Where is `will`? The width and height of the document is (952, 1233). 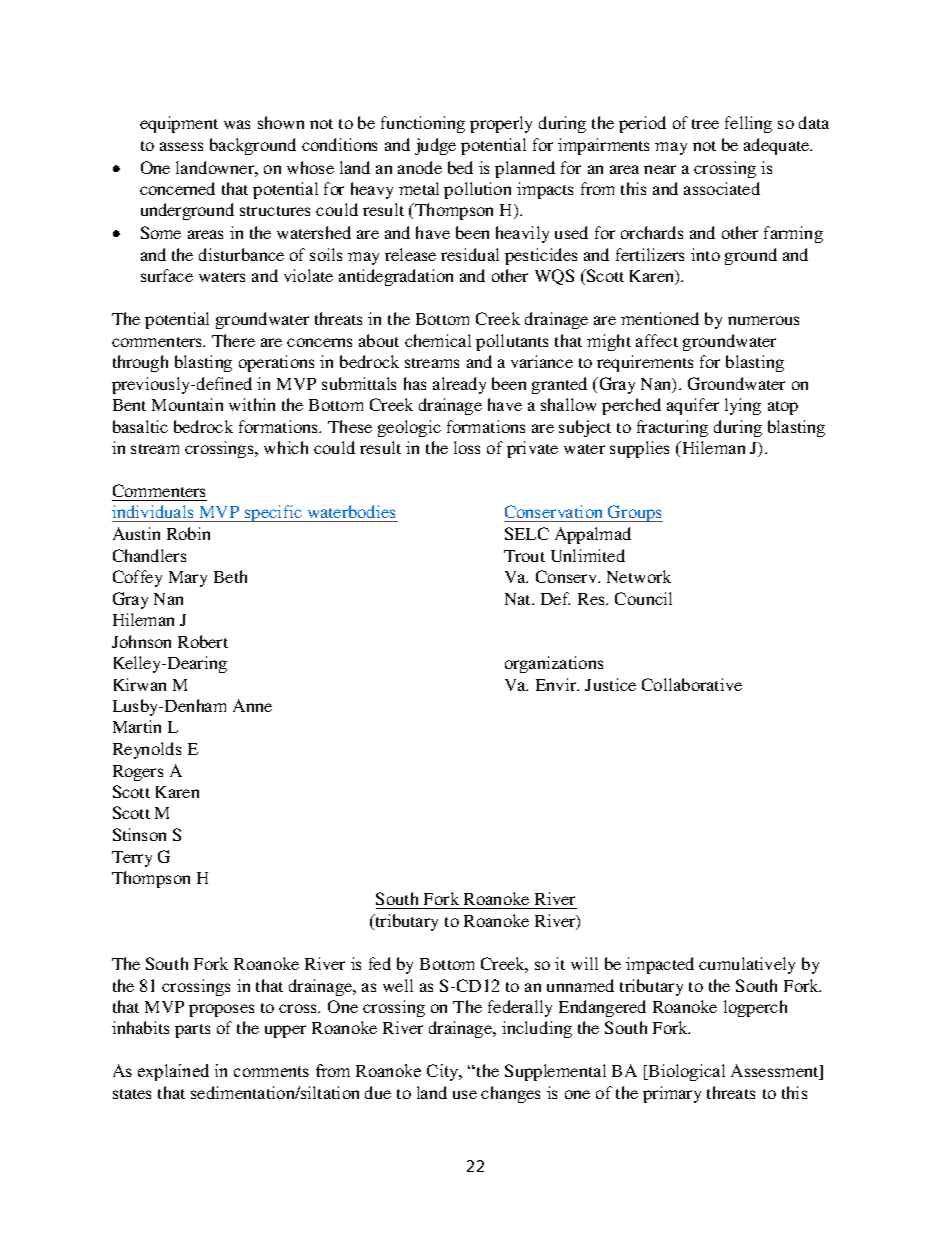
will is located at coordinates (584, 963).
